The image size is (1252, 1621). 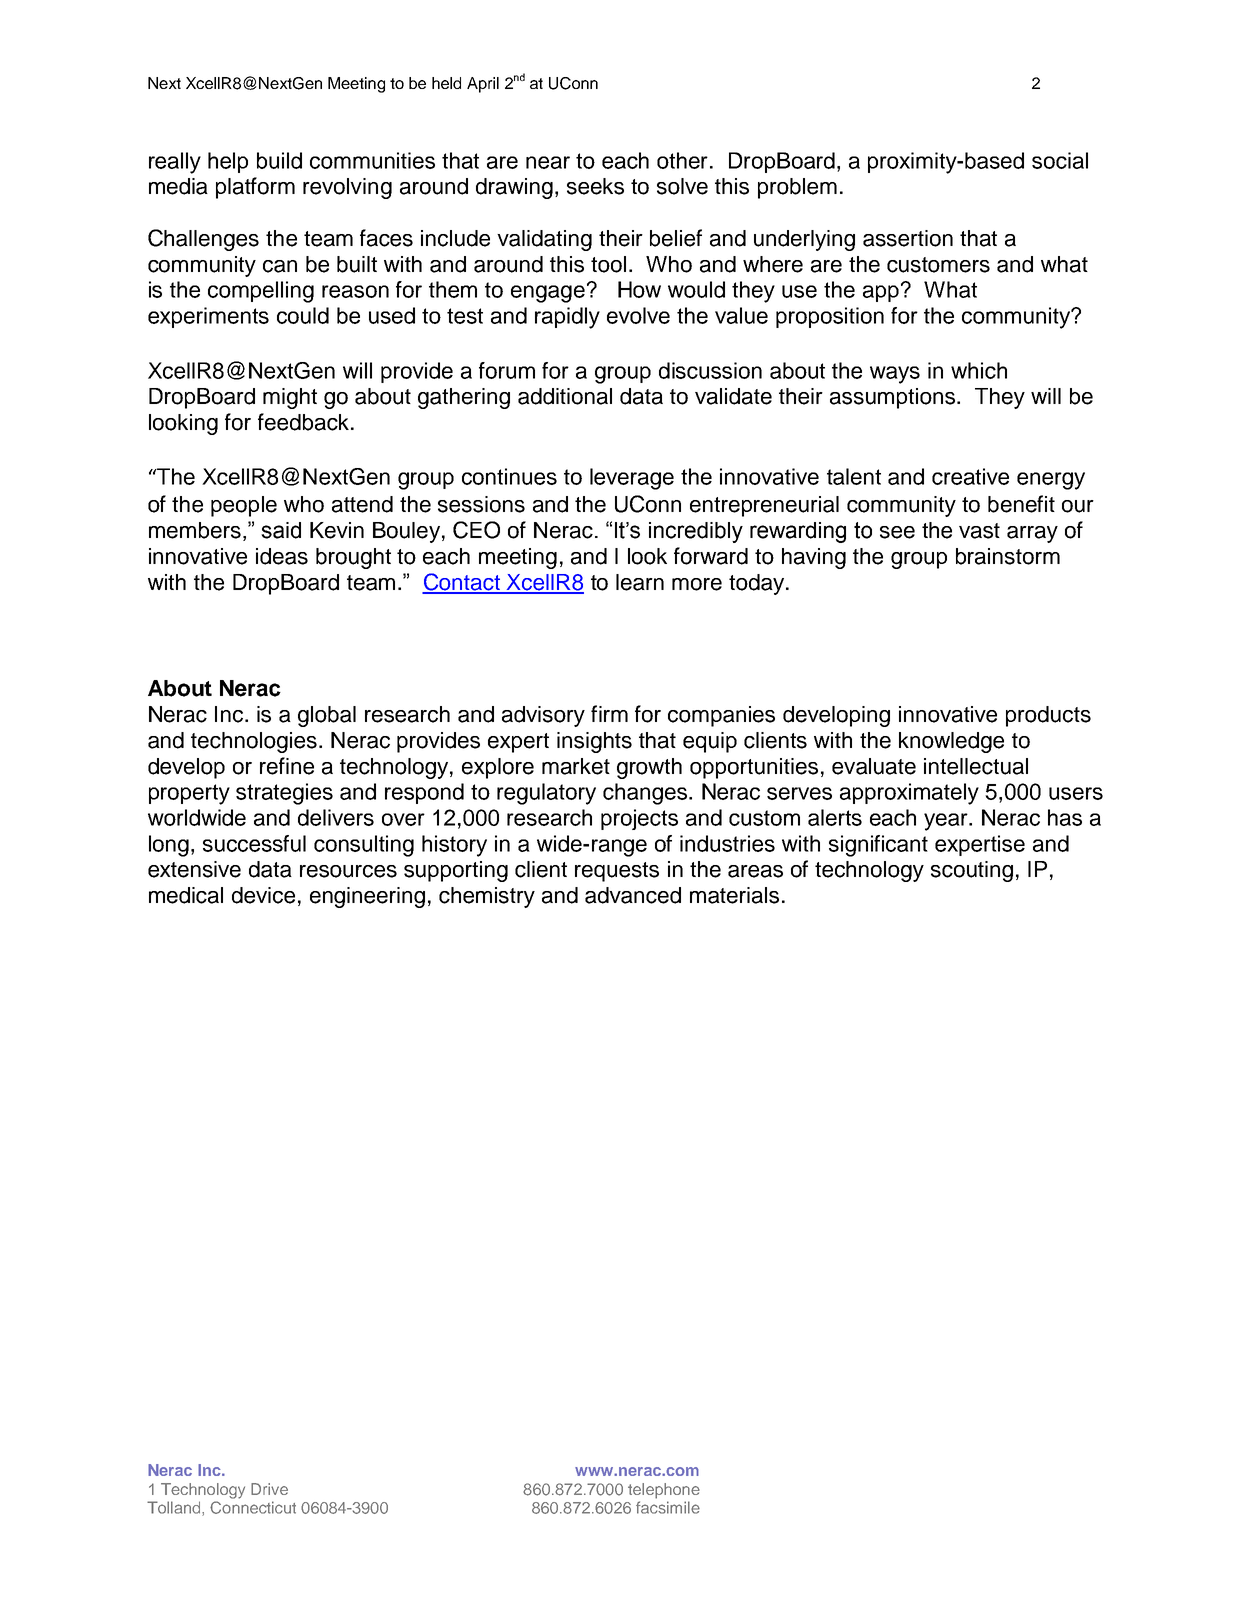 What do you see at coordinates (976, 766) in the screenshot?
I see `intellectual` at bounding box center [976, 766].
